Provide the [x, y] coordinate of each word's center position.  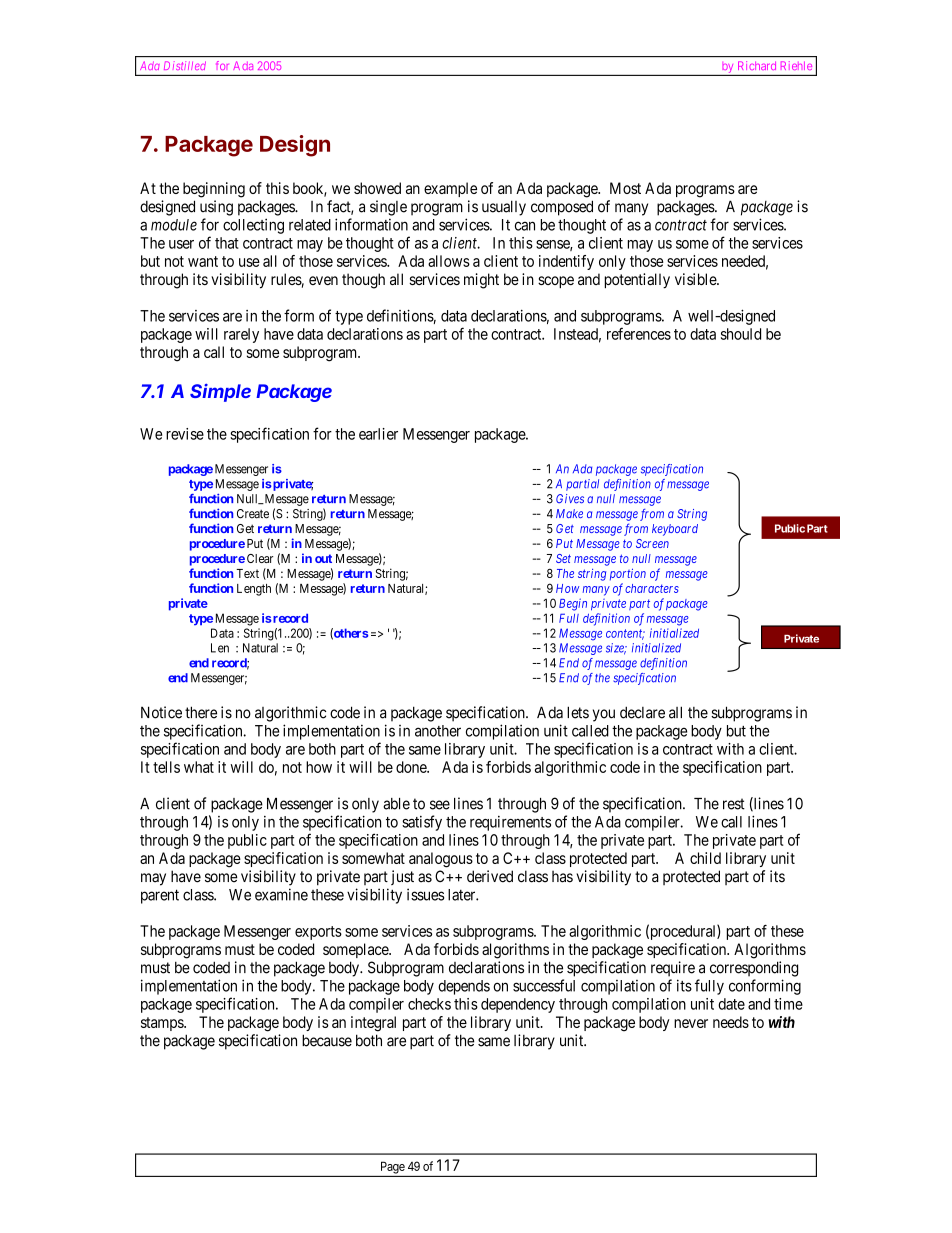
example [450, 189]
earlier [378, 434]
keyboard [675, 530]
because [327, 1040]
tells [166, 767]
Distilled [185, 66]
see [440, 805]
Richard [757, 65]
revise [185, 434]
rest [734, 804]
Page [393, 1167]
